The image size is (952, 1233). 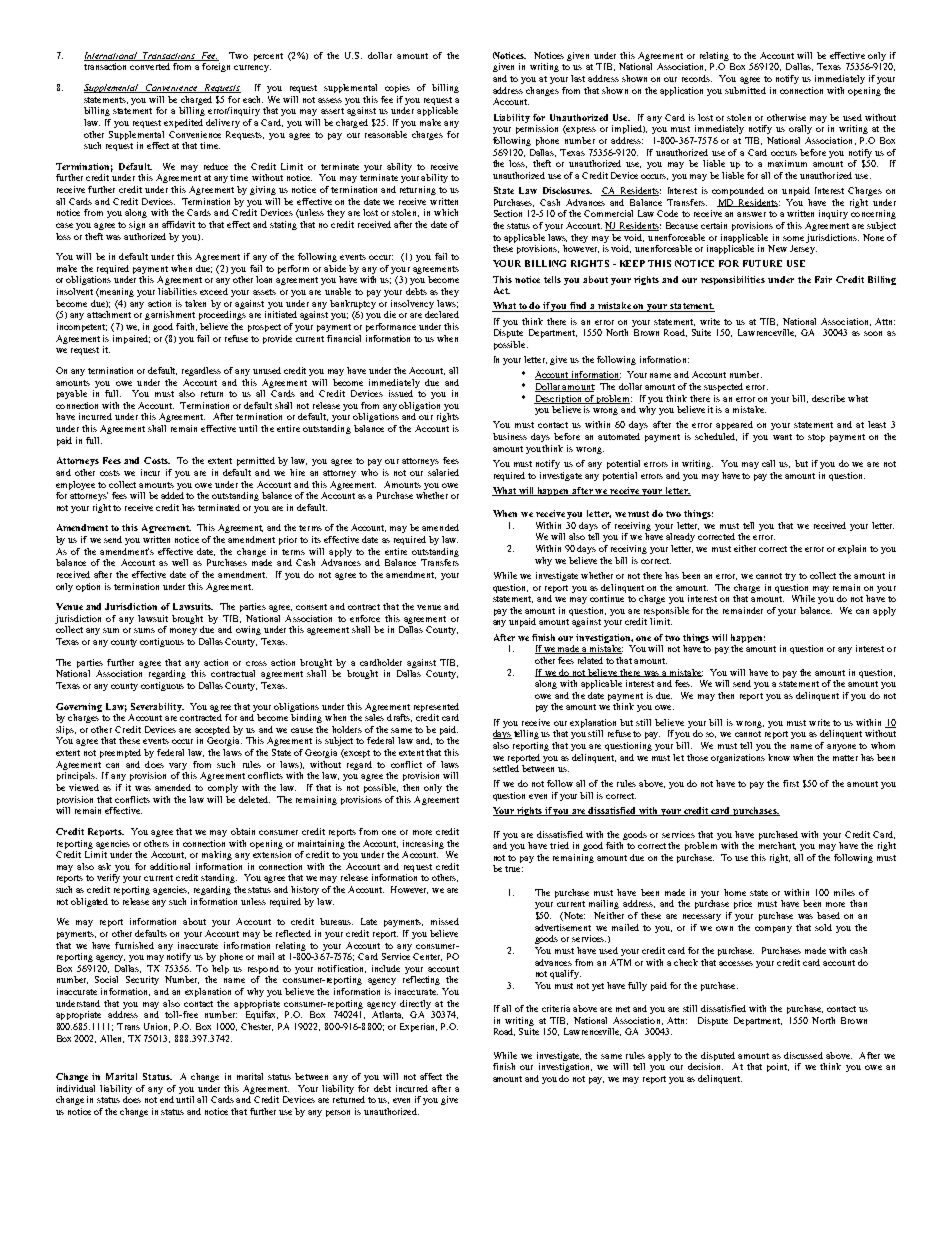 What do you see at coordinates (112, 1039) in the page?
I see `Allen` at bounding box center [112, 1039].
